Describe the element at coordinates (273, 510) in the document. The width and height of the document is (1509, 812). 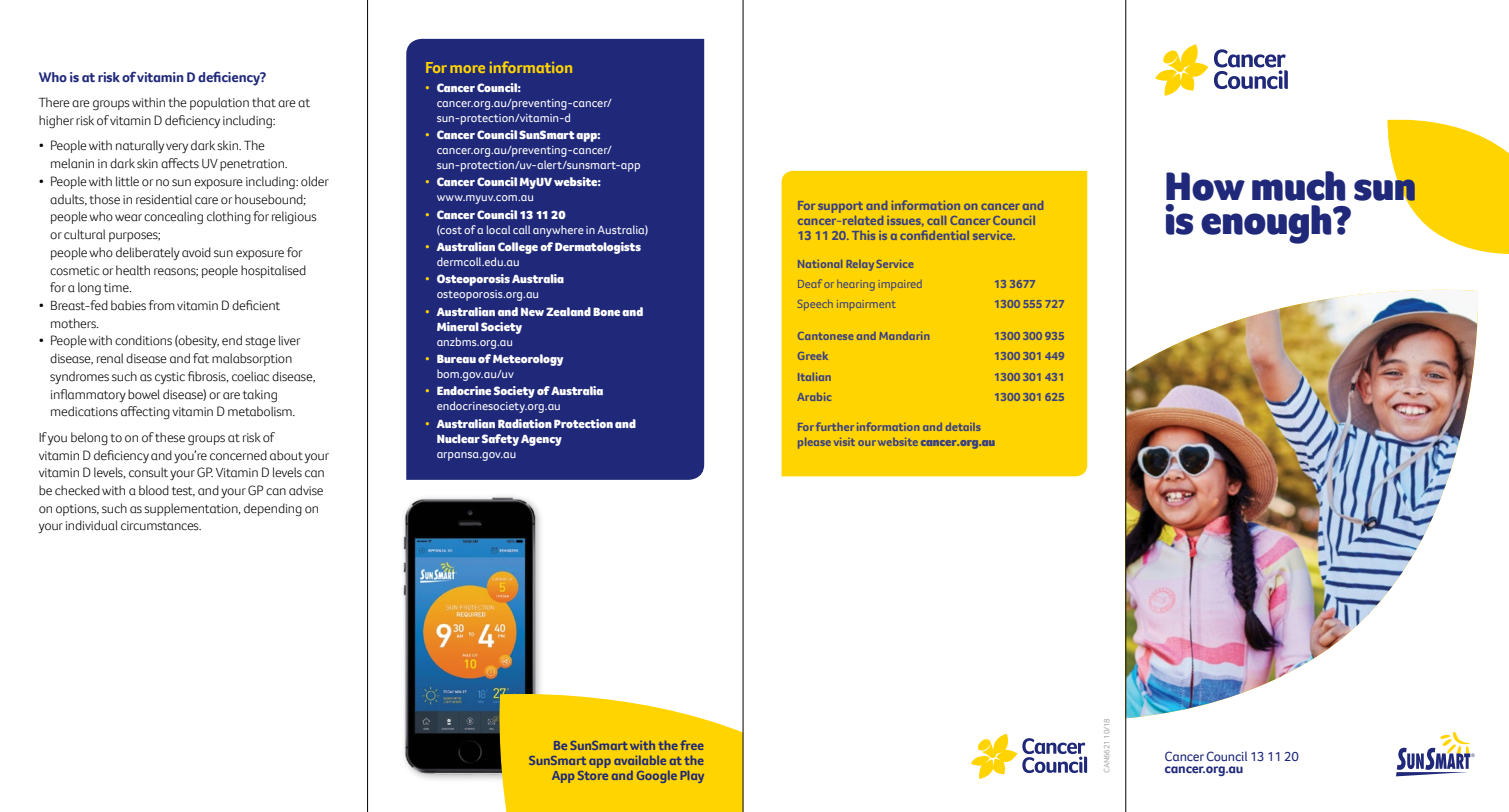
I see `depending` at that location.
